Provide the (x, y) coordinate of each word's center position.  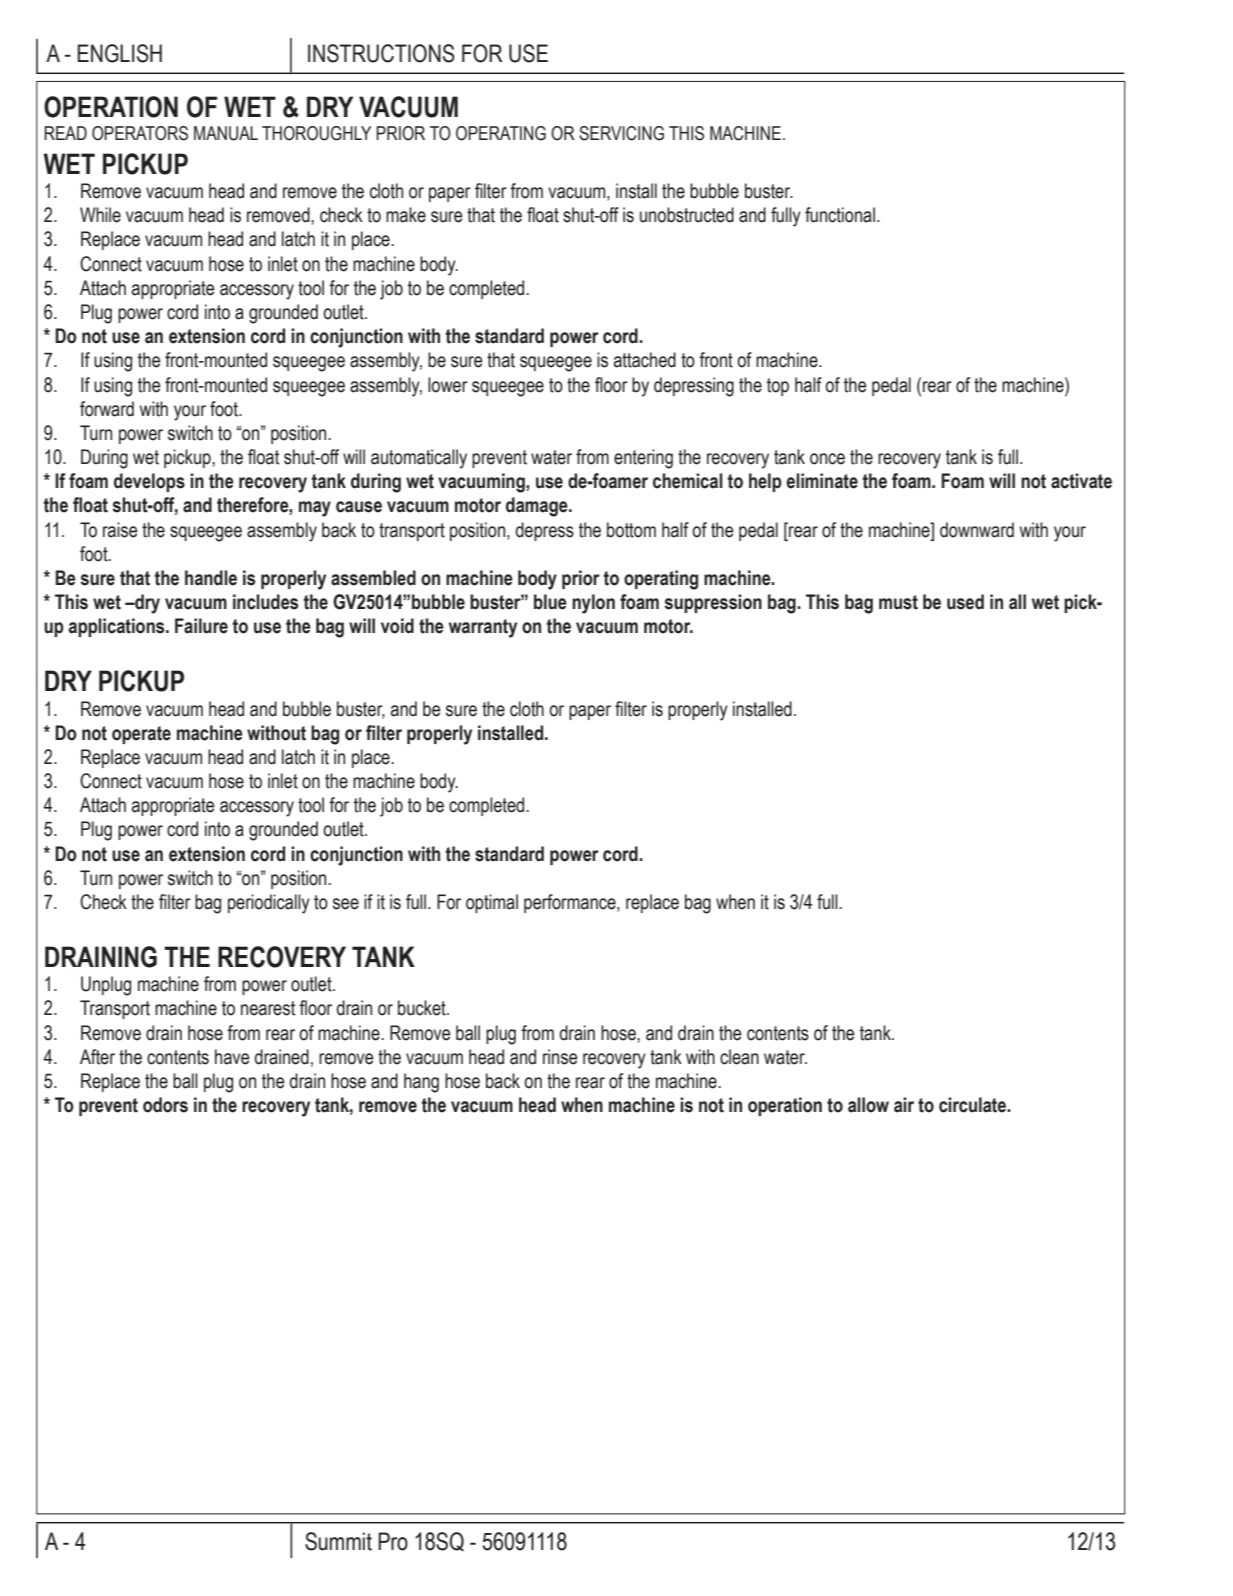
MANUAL (226, 133)
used (965, 602)
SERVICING (621, 133)
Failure (201, 626)
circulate (973, 1105)
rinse (560, 1057)
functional (840, 215)
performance (571, 903)
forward (107, 409)
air (904, 1105)
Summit (338, 1541)
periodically (269, 904)
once (827, 459)
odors (165, 1105)
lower (448, 385)
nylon (593, 604)
